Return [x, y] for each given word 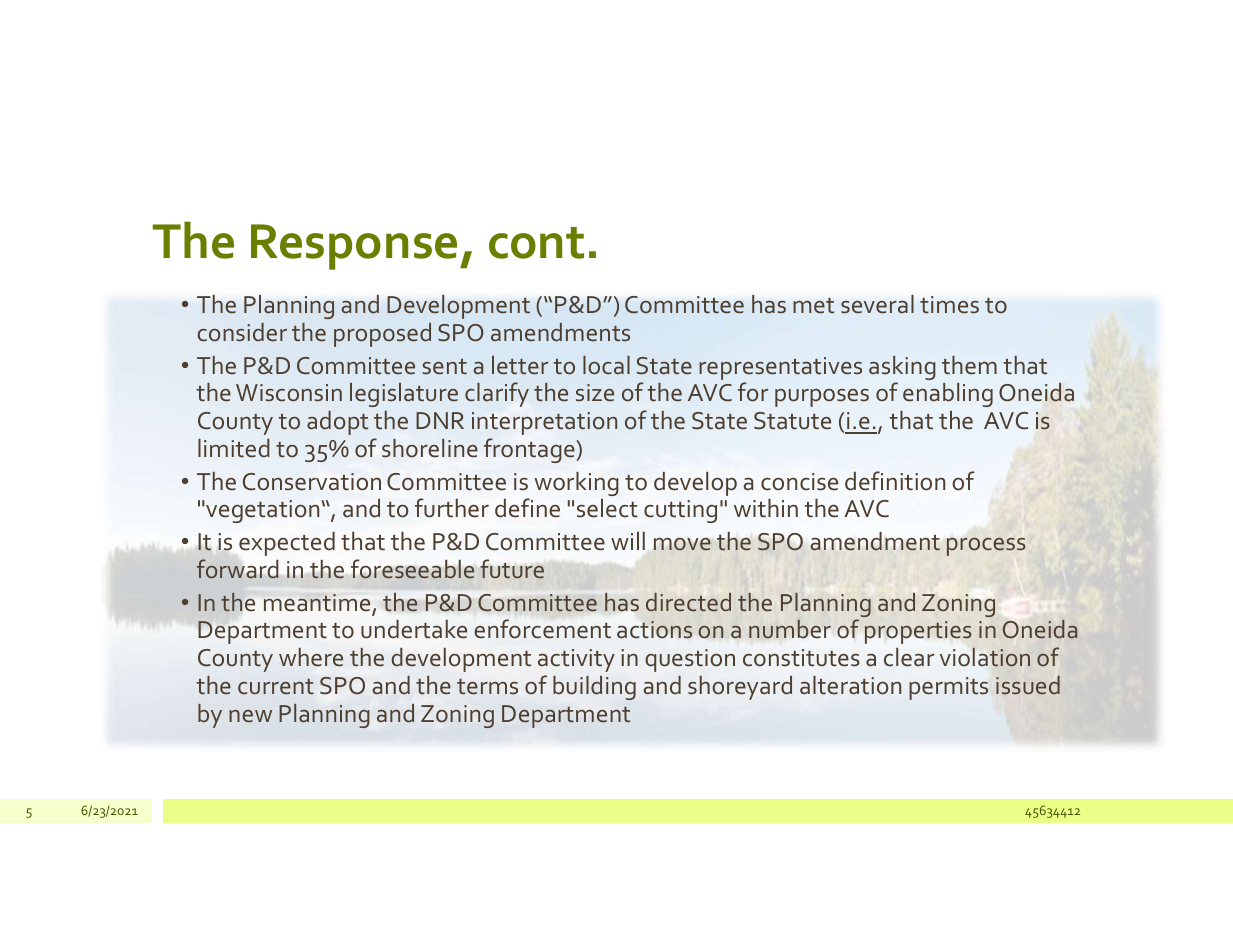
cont [536, 243]
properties [918, 632]
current [276, 687]
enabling [948, 395]
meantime [318, 604]
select [607, 508]
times [949, 305]
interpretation [544, 423]
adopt [337, 423]
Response [354, 247]
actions [654, 630]
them [969, 365]
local [606, 365]
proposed [382, 335]
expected [287, 544]
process [986, 547]
